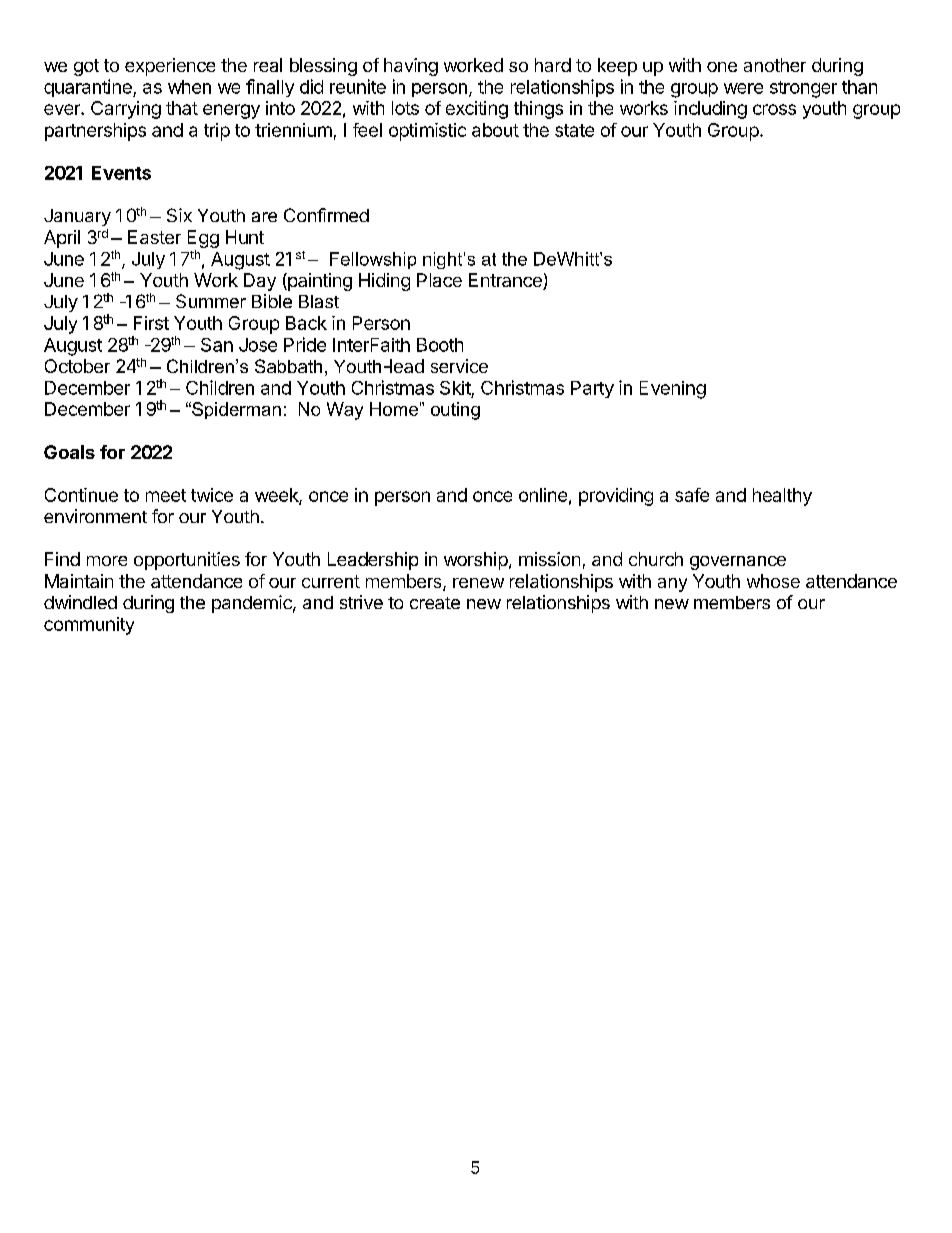  I want to click on online, so click(543, 495).
